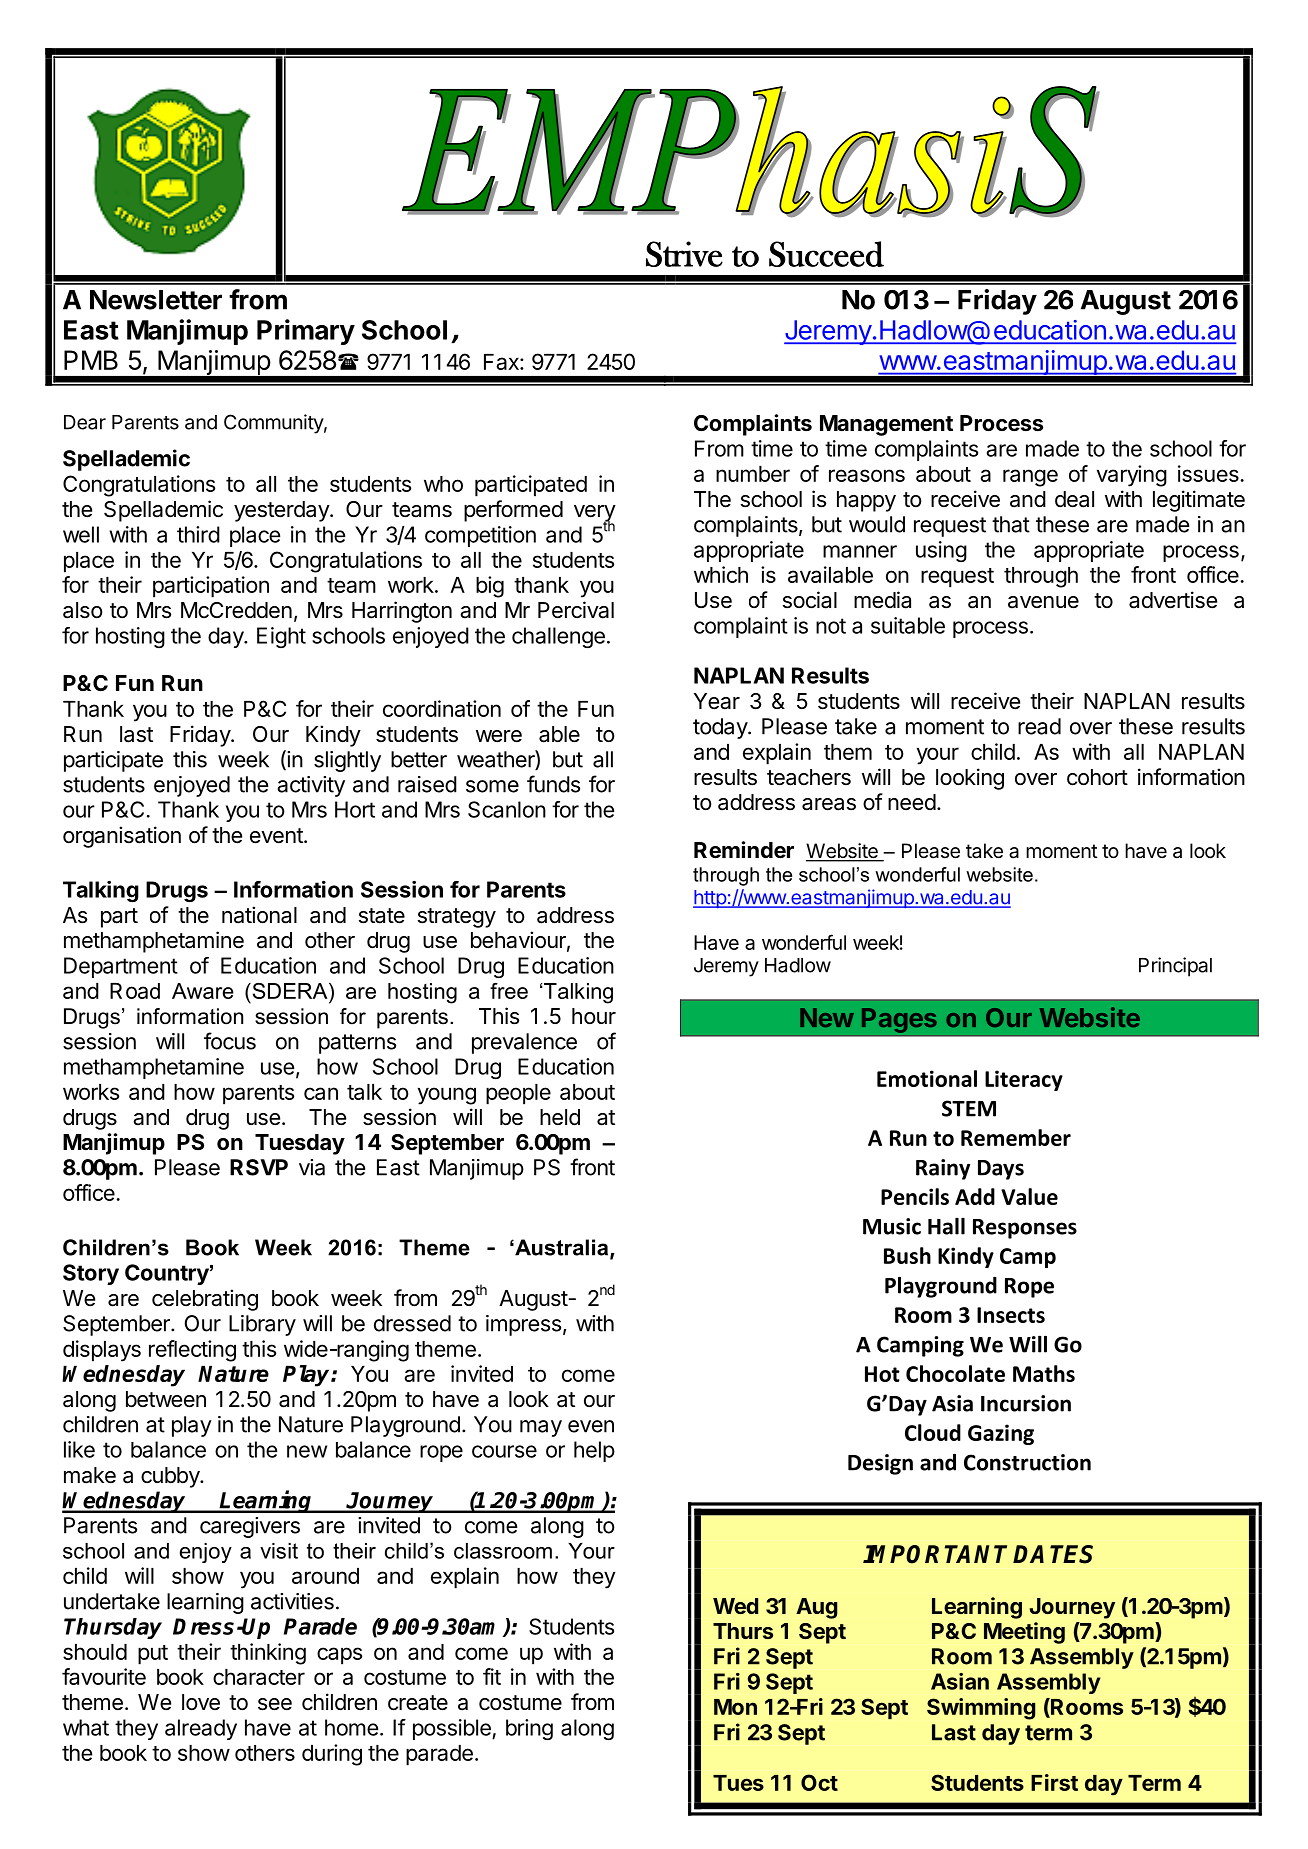  What do you see at coordinates (826, 254) in the screenshot?
I see `Succeed` at bounding box center [826, 254].
